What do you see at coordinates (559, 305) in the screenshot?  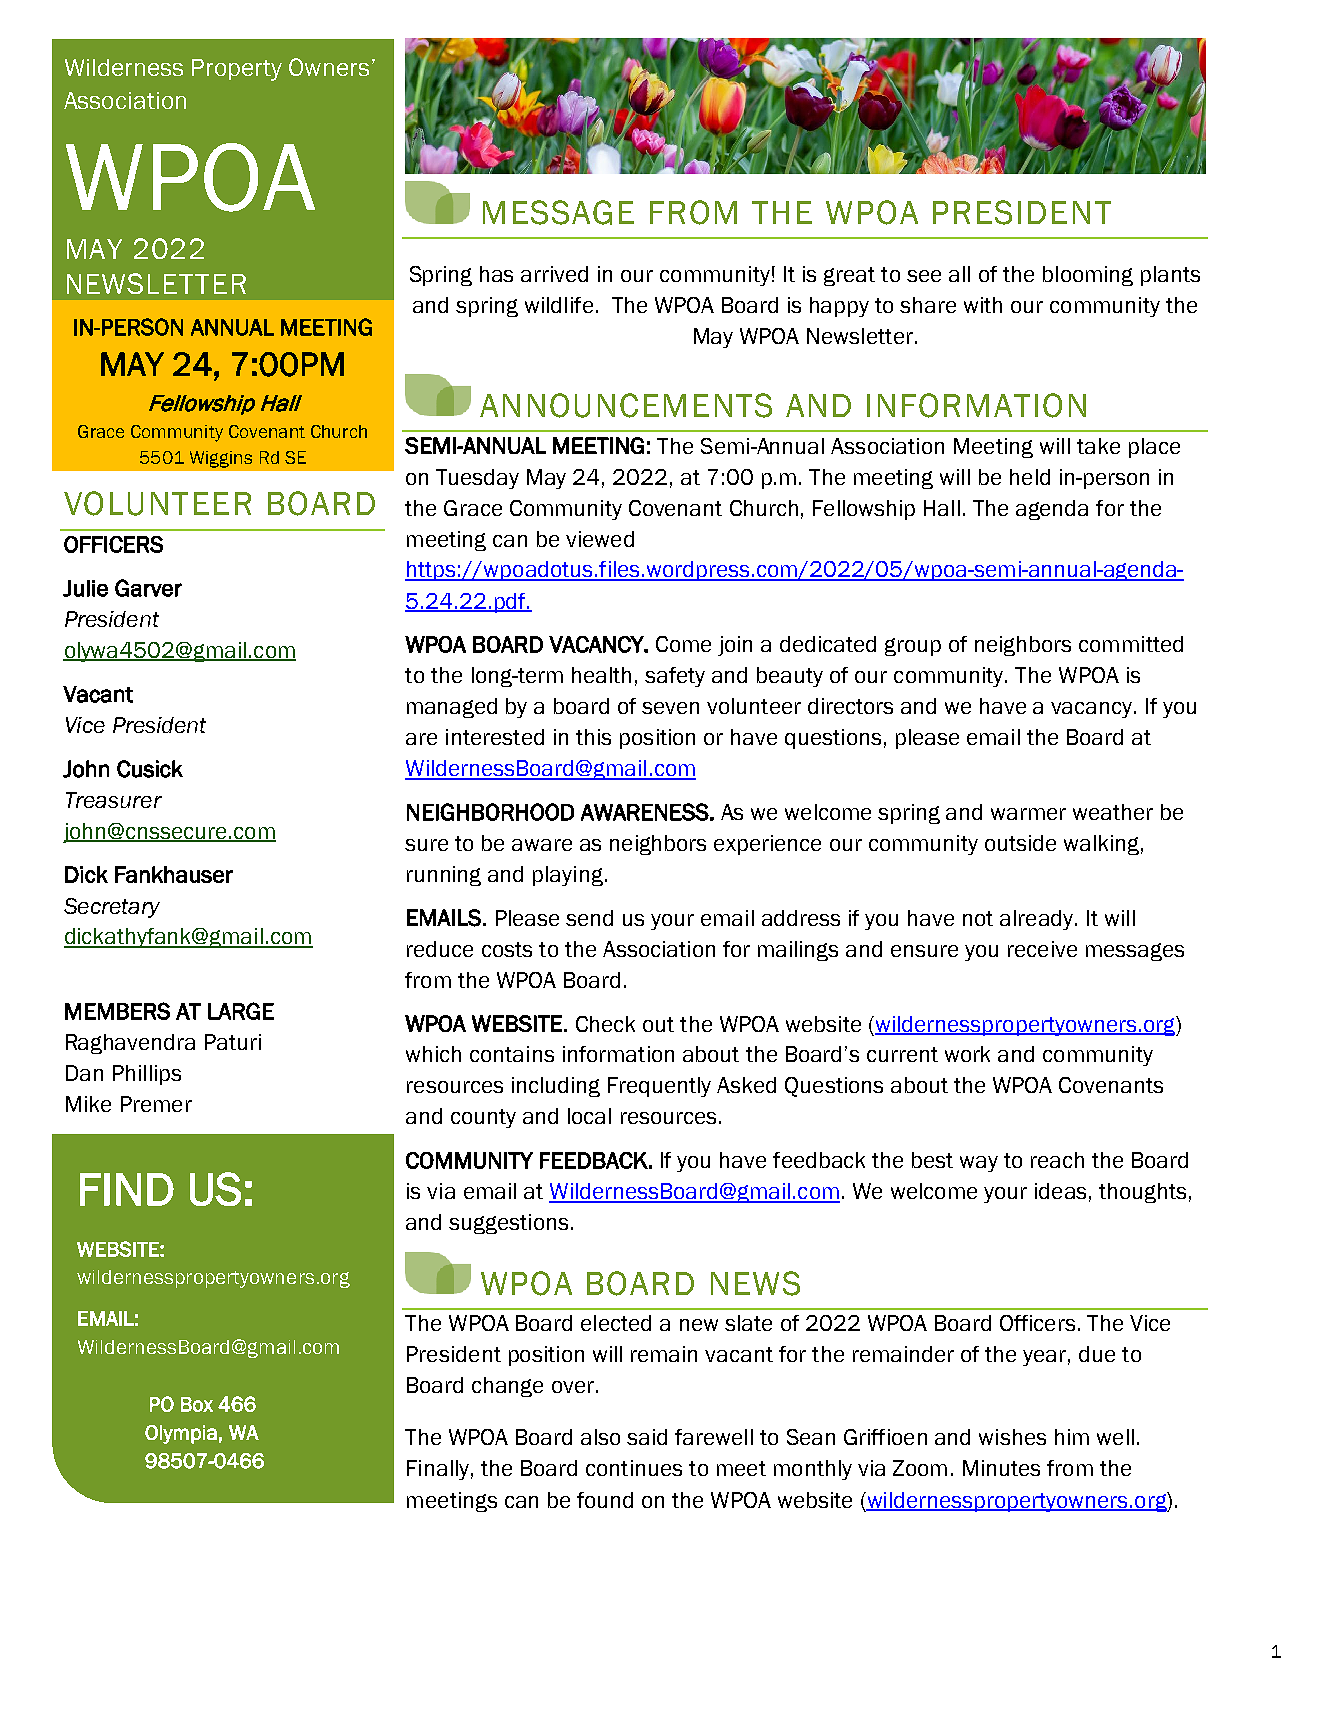 I see `wildlife` at bounding box center [559, 305].
